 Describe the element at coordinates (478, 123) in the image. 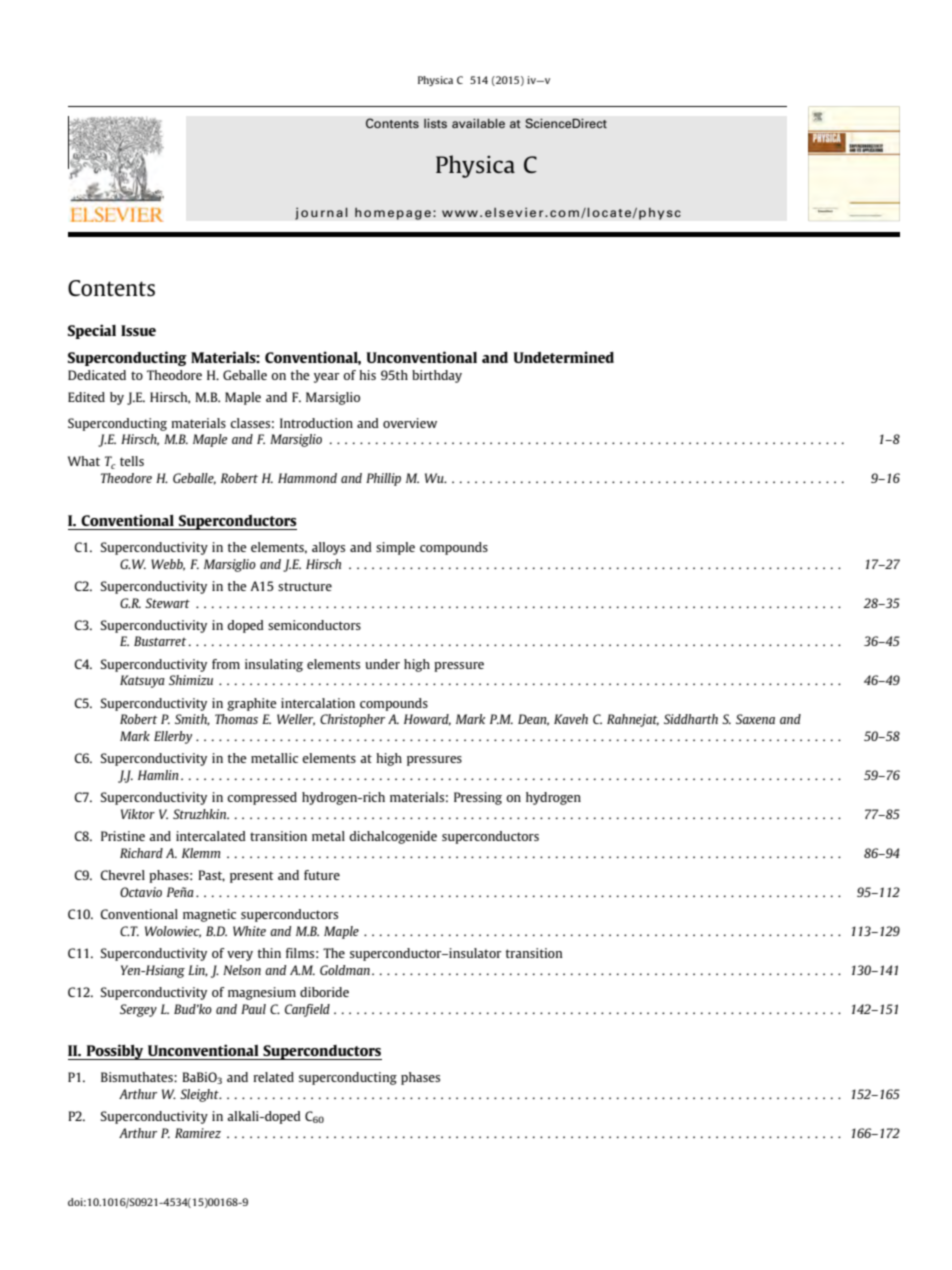

I see `available` at that location.
